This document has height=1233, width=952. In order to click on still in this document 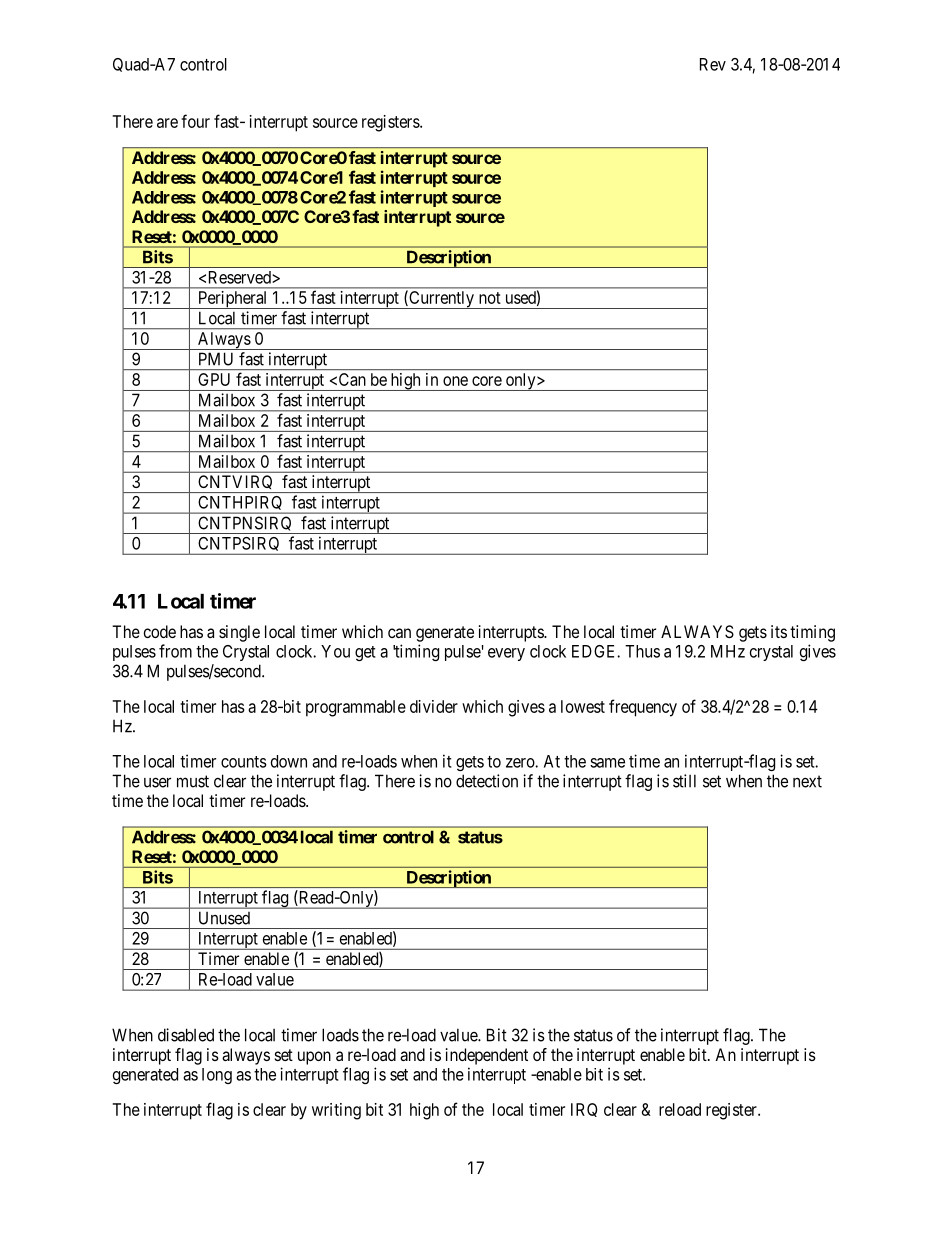, I will do `click(684, 781)`.
